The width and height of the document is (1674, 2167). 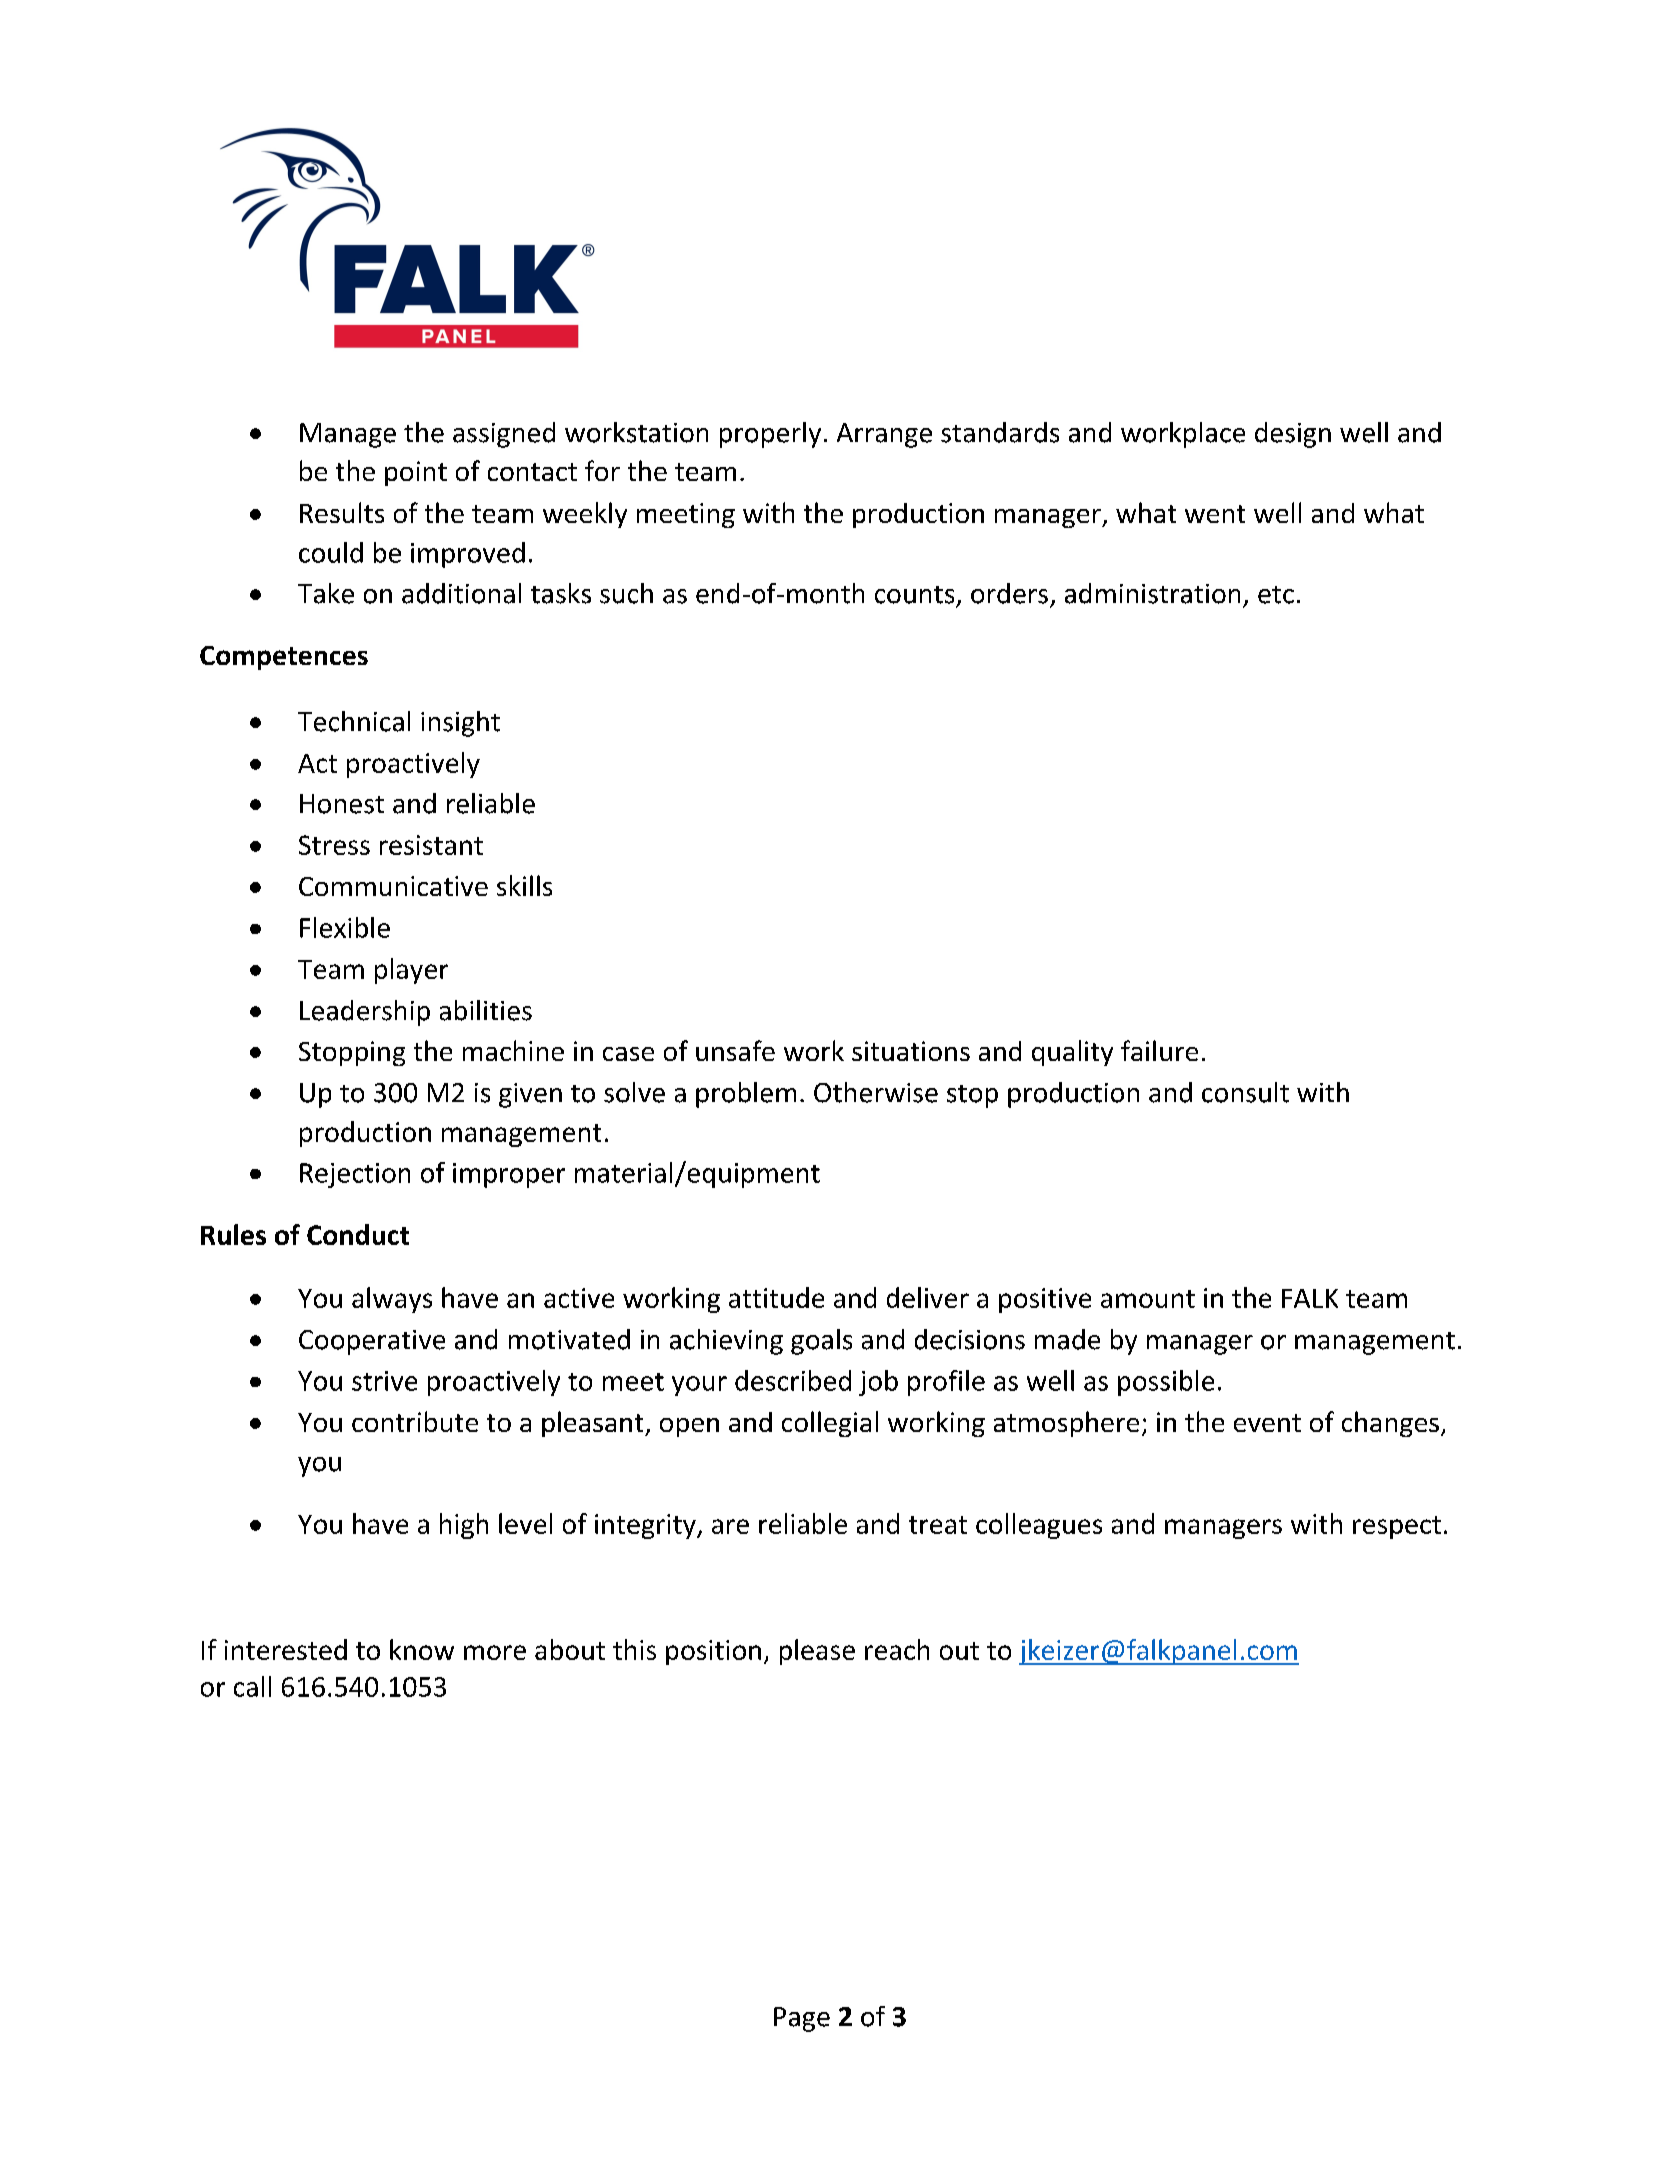 What do you see at coordinates (415, 1421) in the document?
I see `contribute` at bounding box center [415, 1421].
